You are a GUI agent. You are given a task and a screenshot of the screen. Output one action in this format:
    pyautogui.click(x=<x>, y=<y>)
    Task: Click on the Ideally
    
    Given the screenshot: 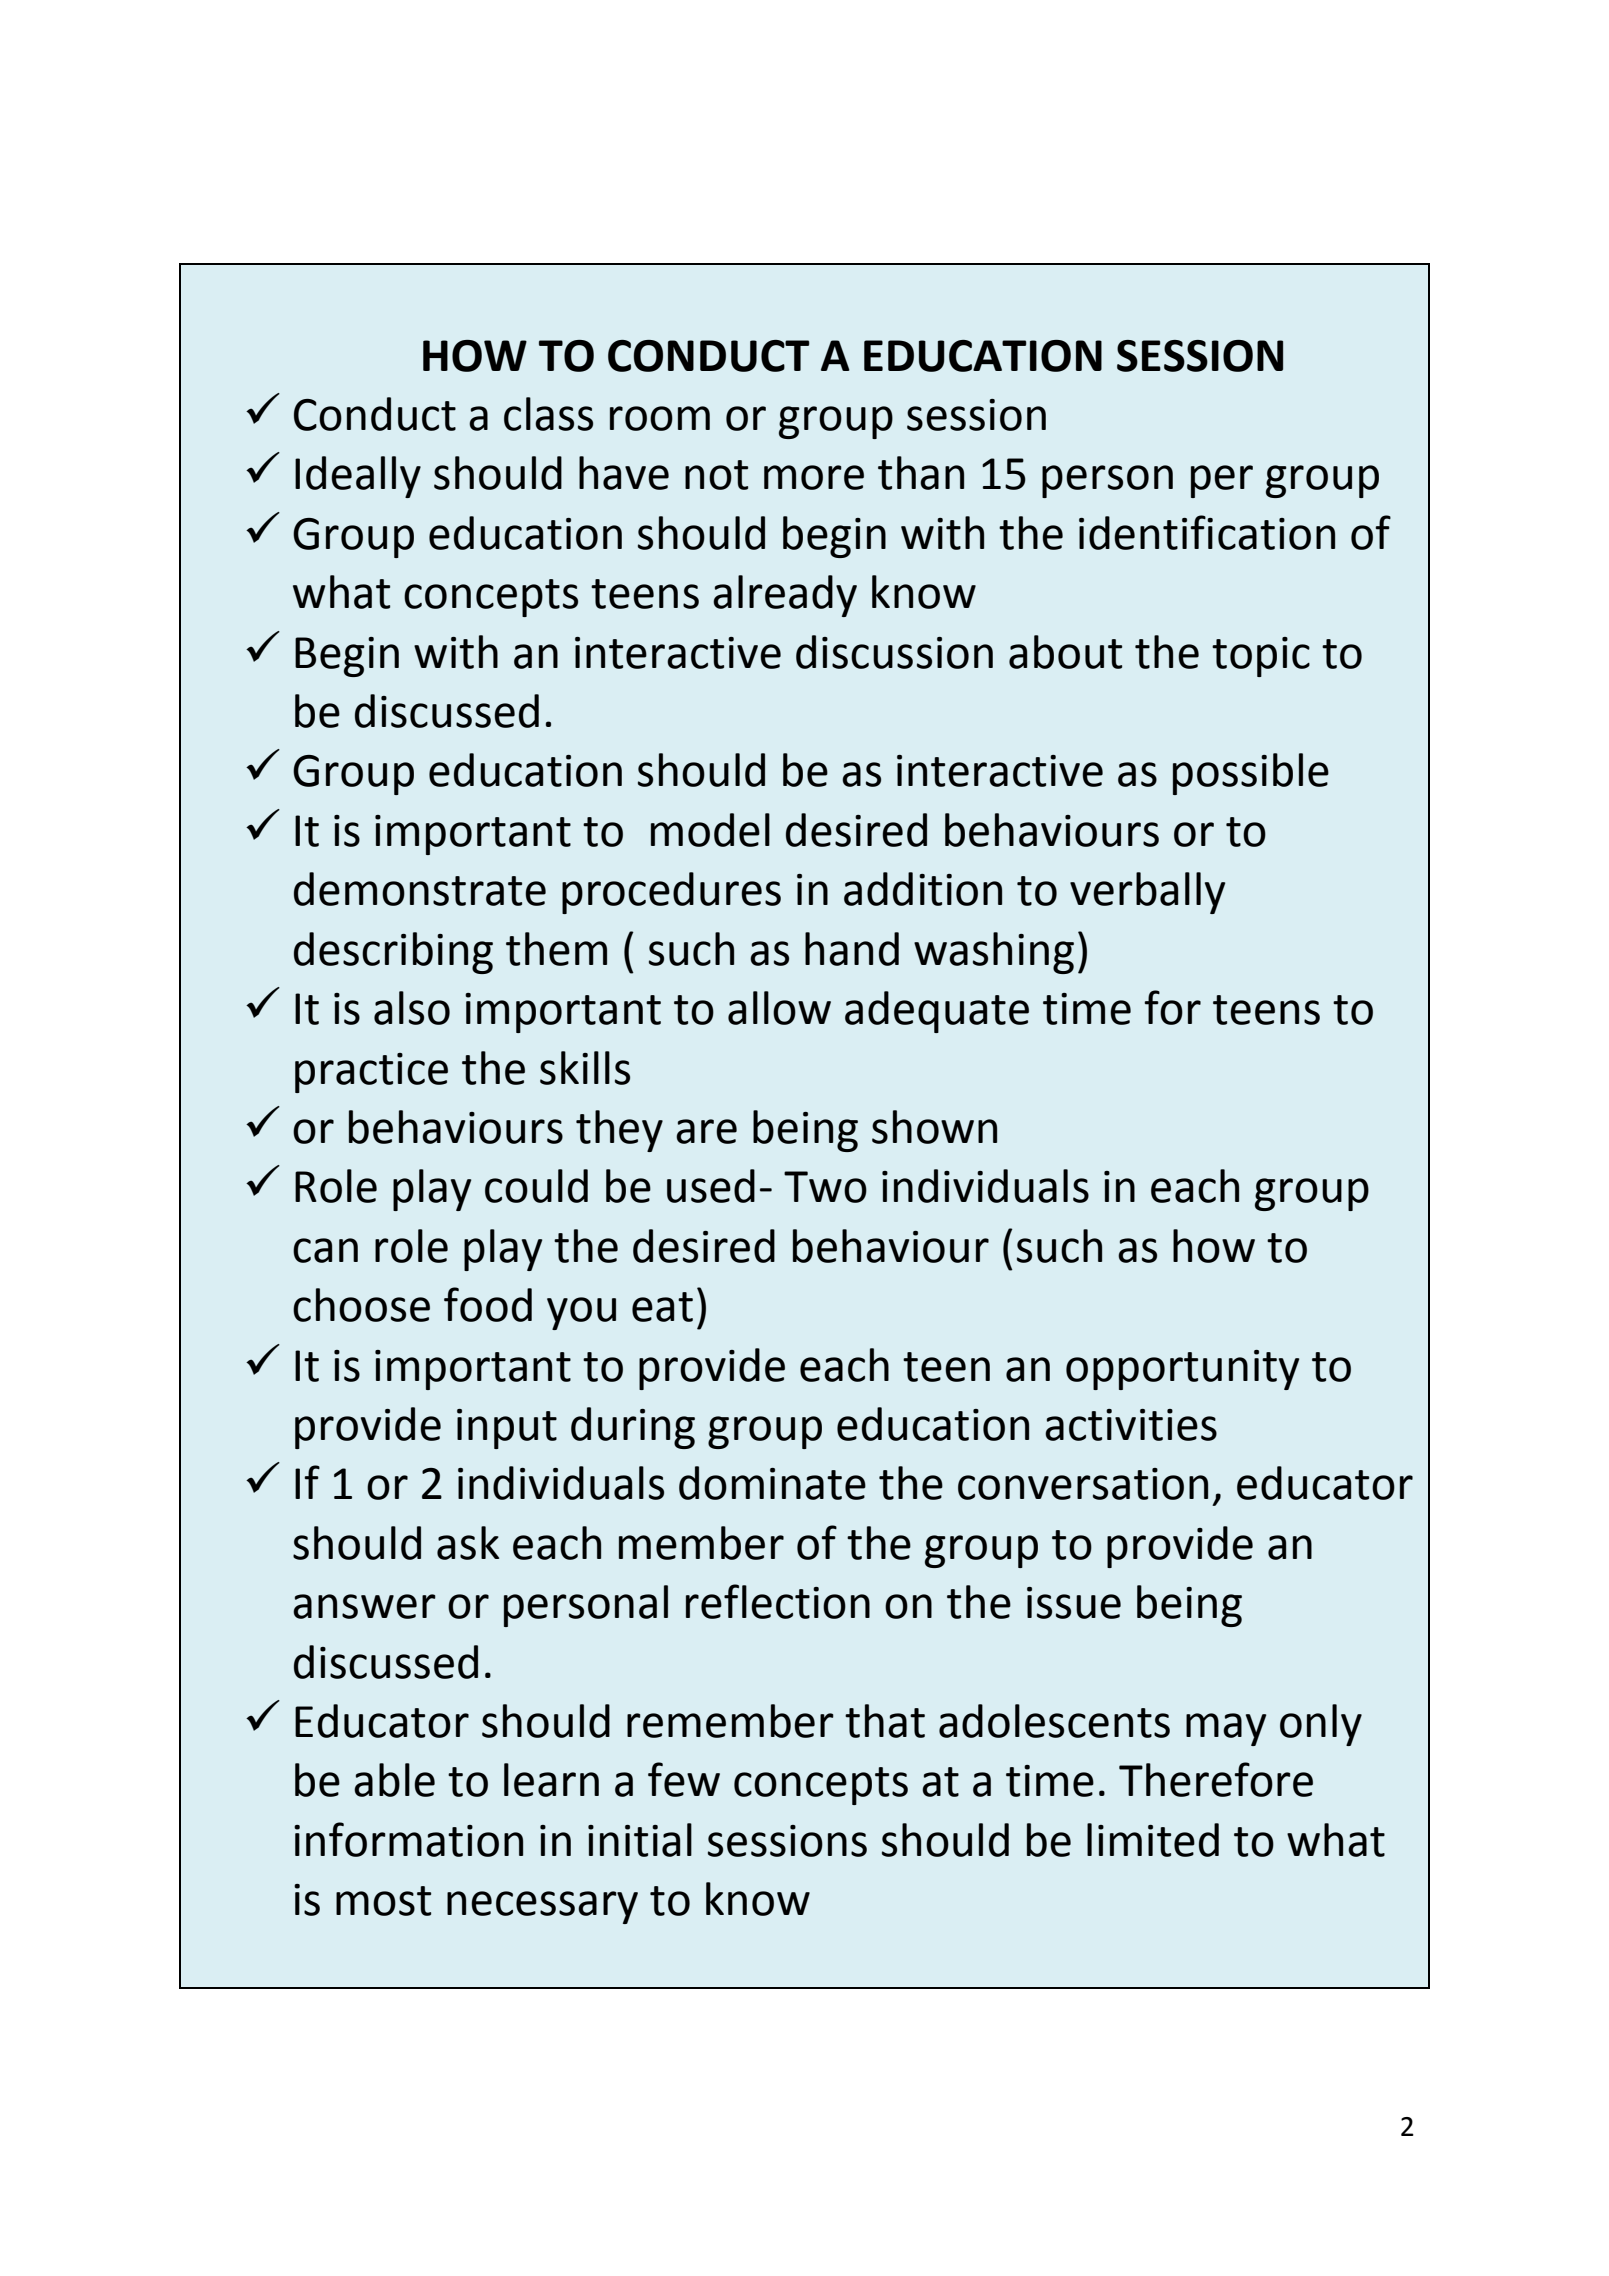 What is the action you would take?
    pyautogui.click(x=358, y=477)
